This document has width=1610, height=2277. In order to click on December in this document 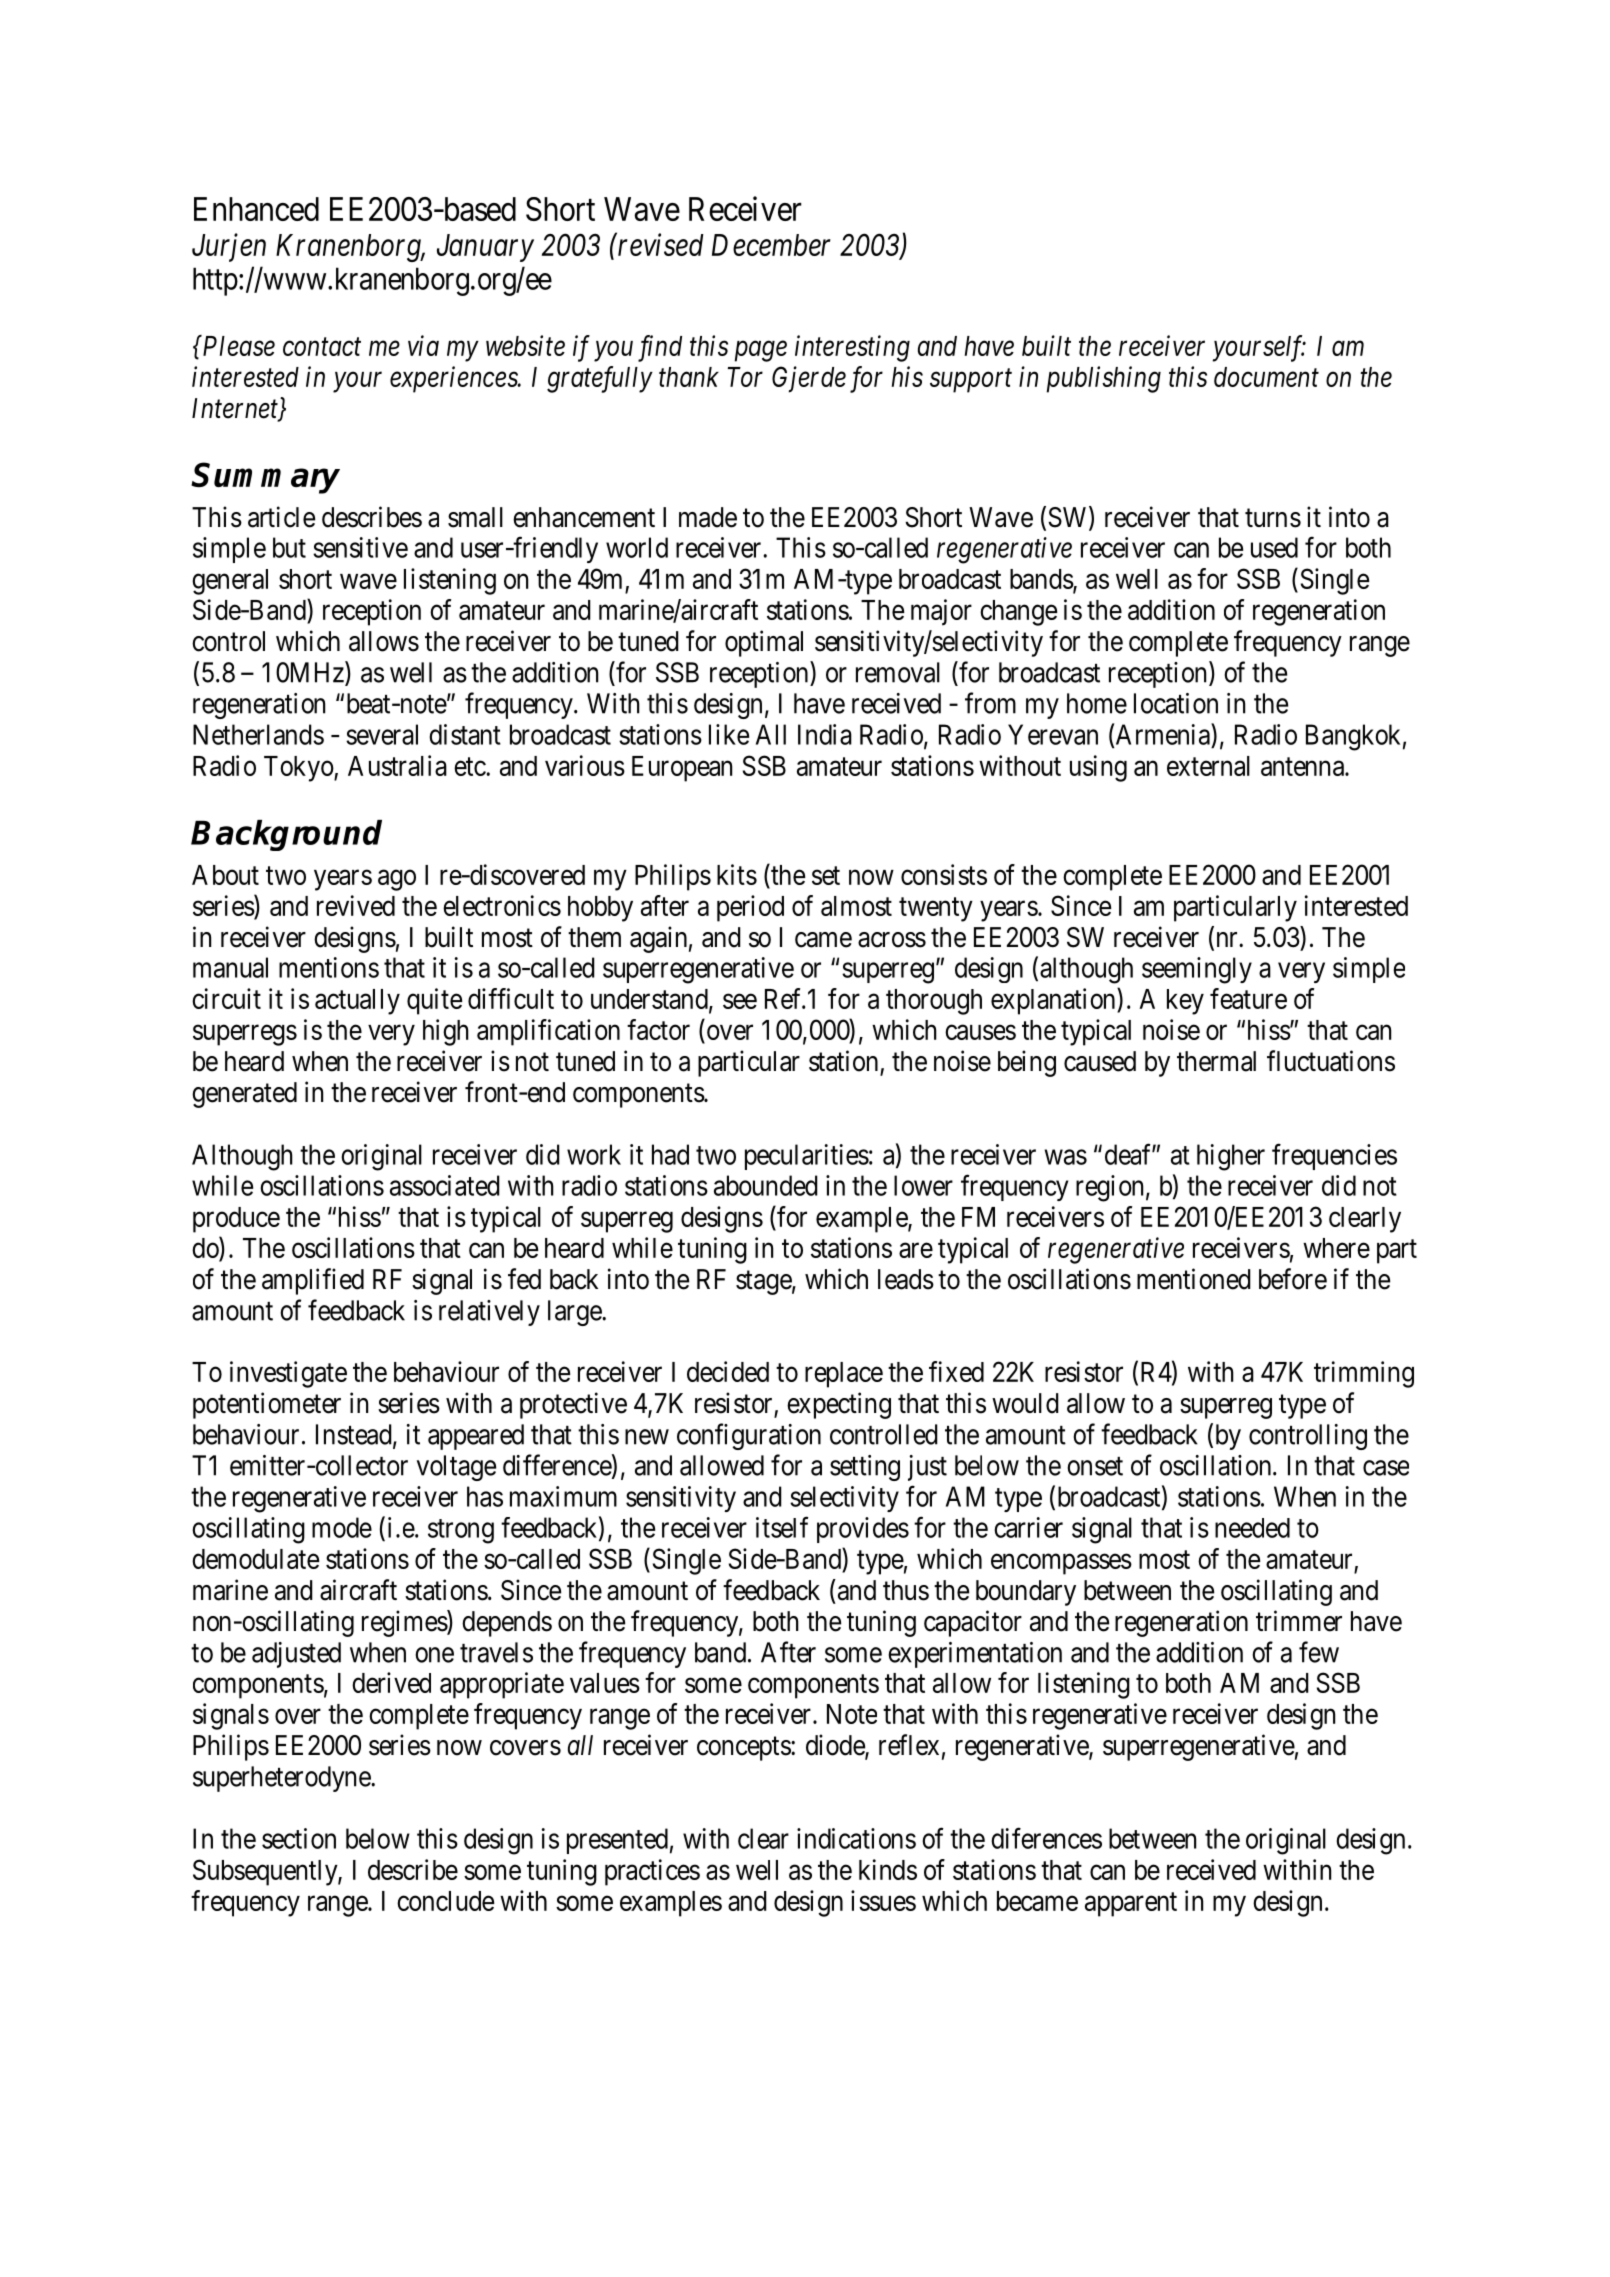, I will do `click(771, 245)`.
